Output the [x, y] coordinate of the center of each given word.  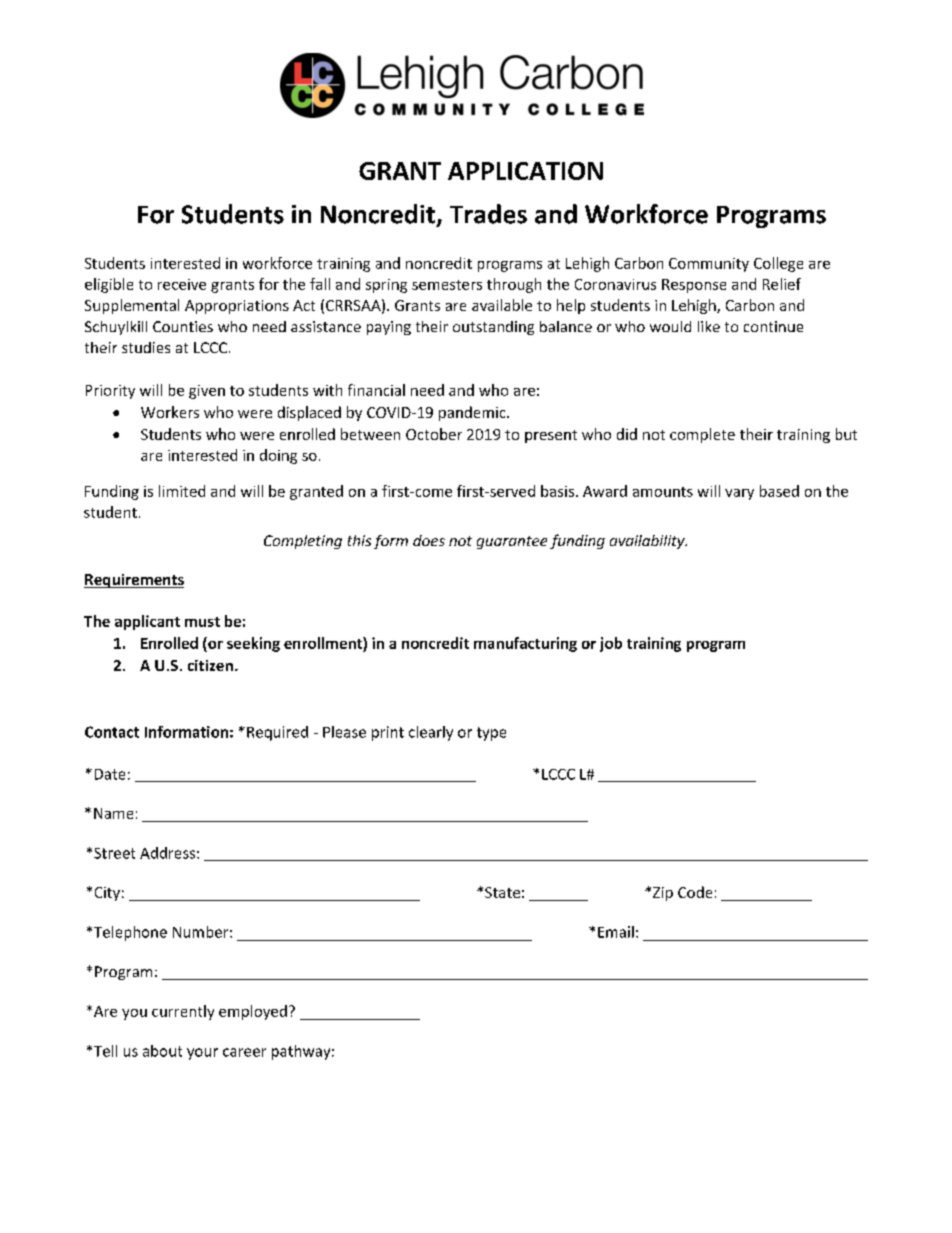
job [611, 644]
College [778, 264]
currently [183, 1012]
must [202, 622]
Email [616, 932]
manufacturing [525, 644]
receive [182, 284]
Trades [488, 214]
